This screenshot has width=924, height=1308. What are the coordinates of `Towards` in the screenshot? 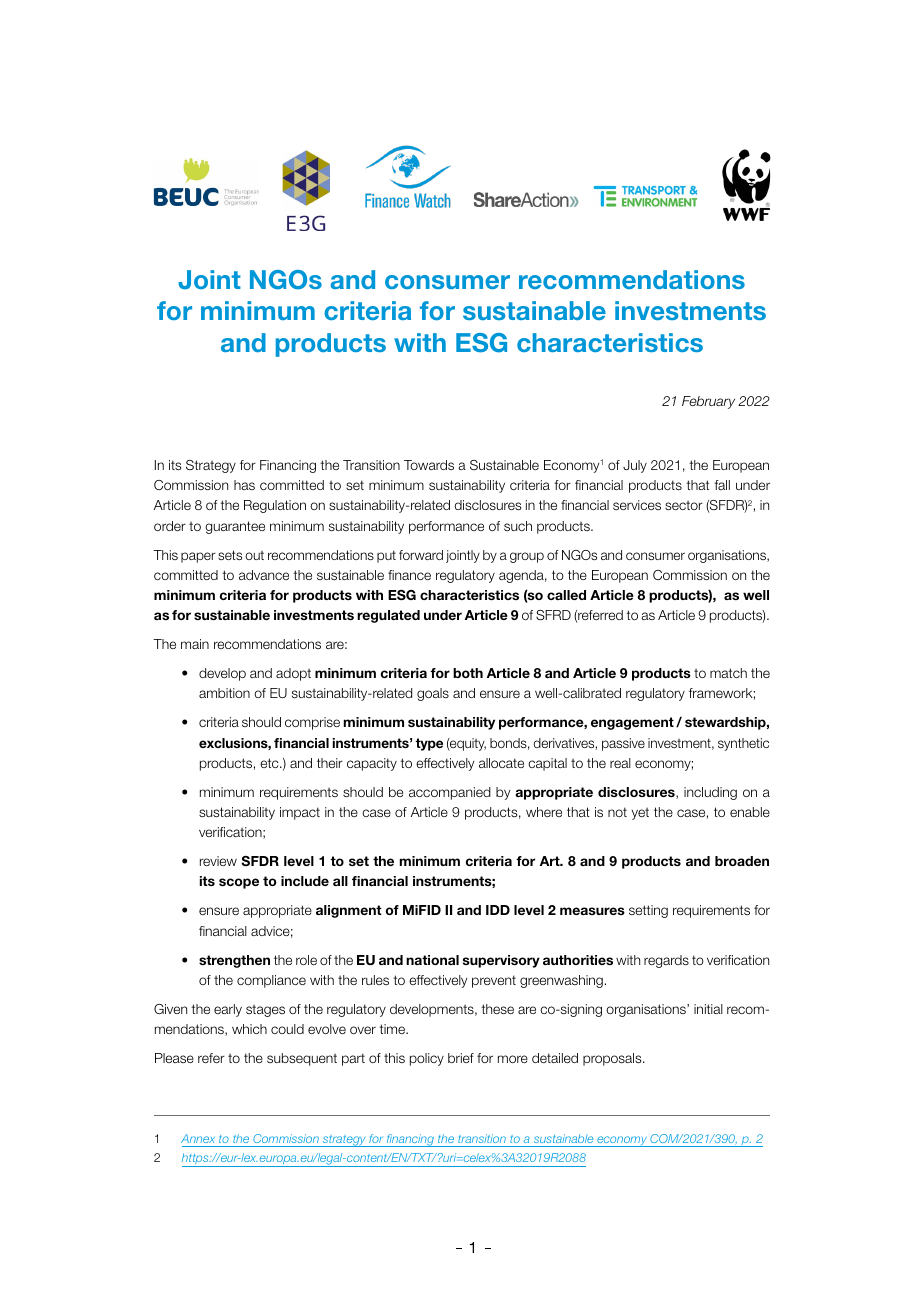 It's located at (429, 465).
